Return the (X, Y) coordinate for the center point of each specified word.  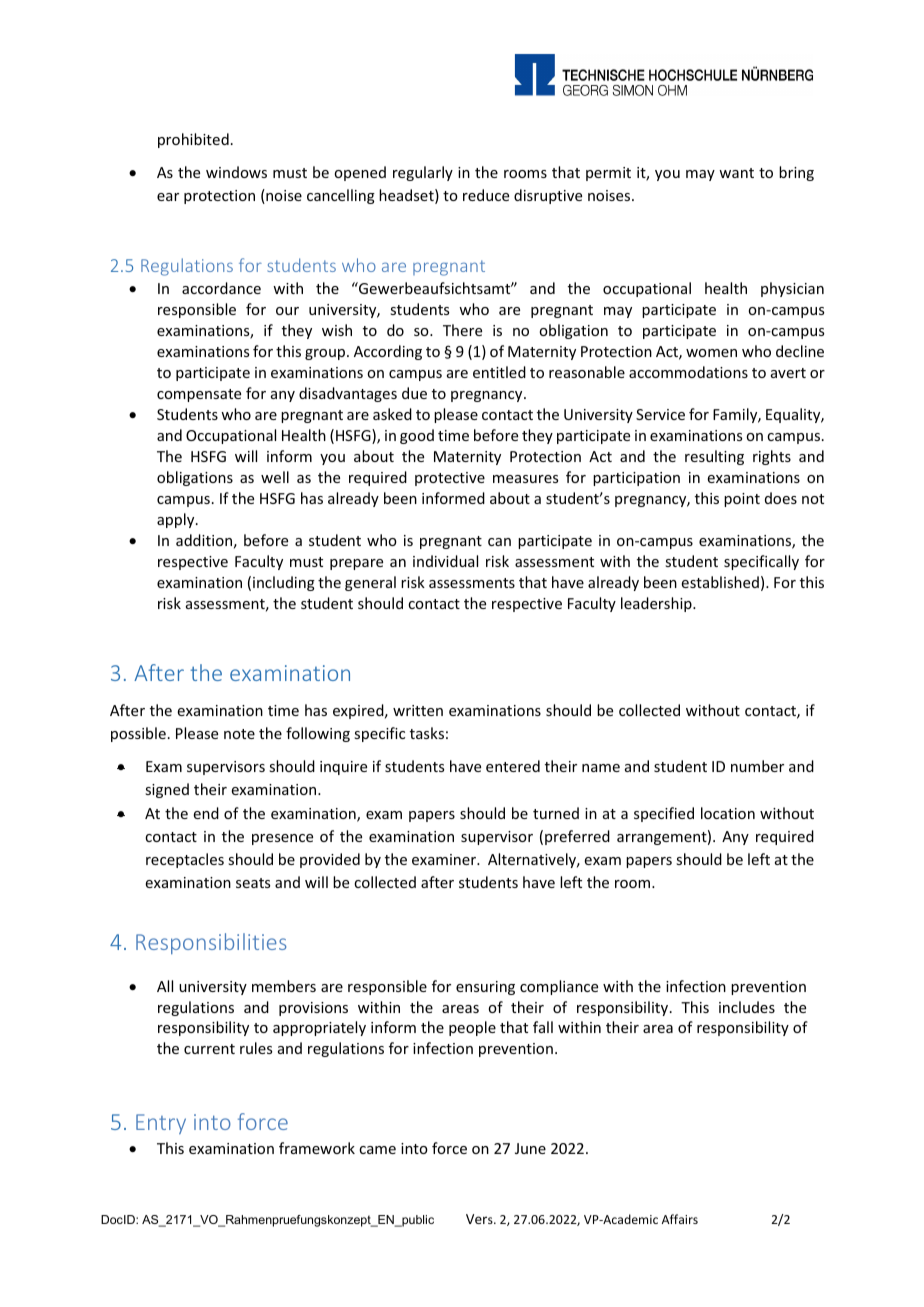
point (742, 500)
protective (450, 479)
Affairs (680, 1219)
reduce (486, 195)
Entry (161, 1124)
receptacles (185, 860)
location (728, 813)
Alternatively (533, 860)
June (530, 1148)
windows (236, 172)
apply (177, 520)
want (736, 173)
